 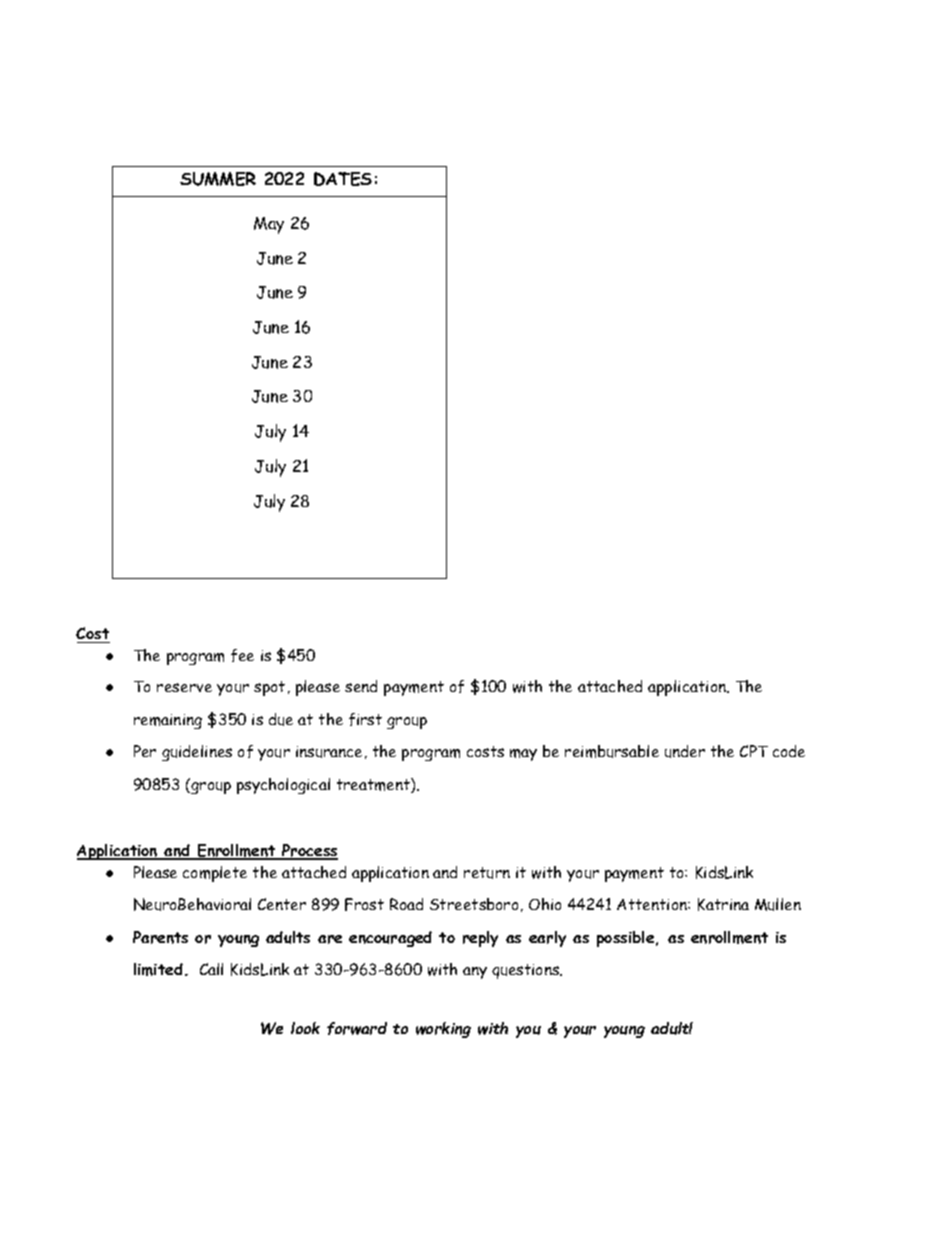 What do you see at coordinates (365, 719) in the document?
I see `first` at bounding box center [365, 719].
